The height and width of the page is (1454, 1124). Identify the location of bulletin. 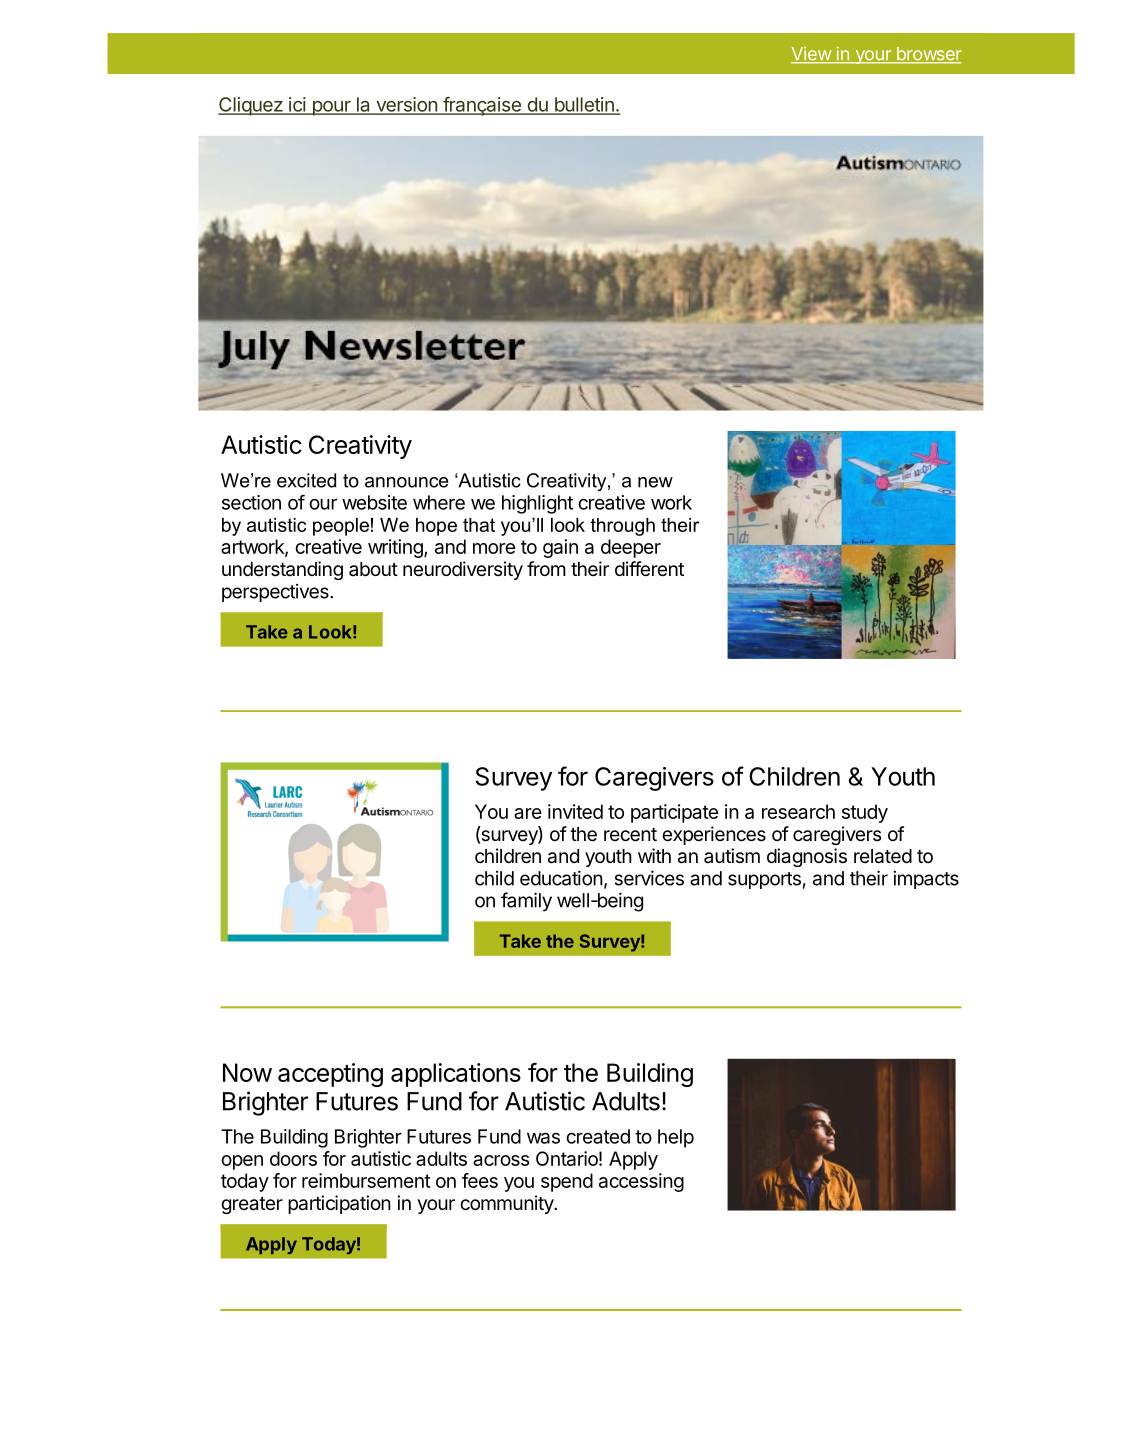
(584, 105).
